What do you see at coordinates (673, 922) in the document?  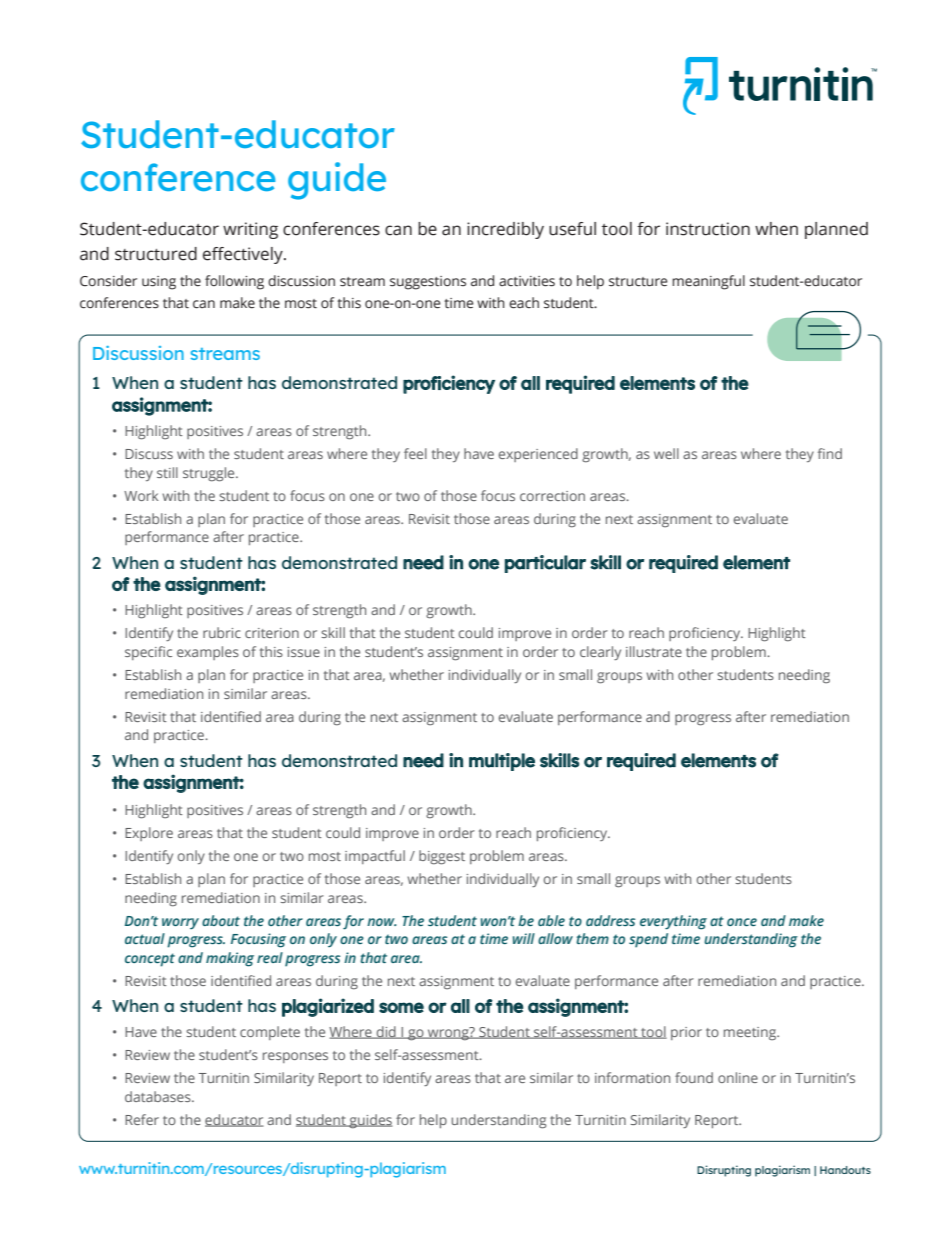 I see `everything` at bounding box center [673, 922].
